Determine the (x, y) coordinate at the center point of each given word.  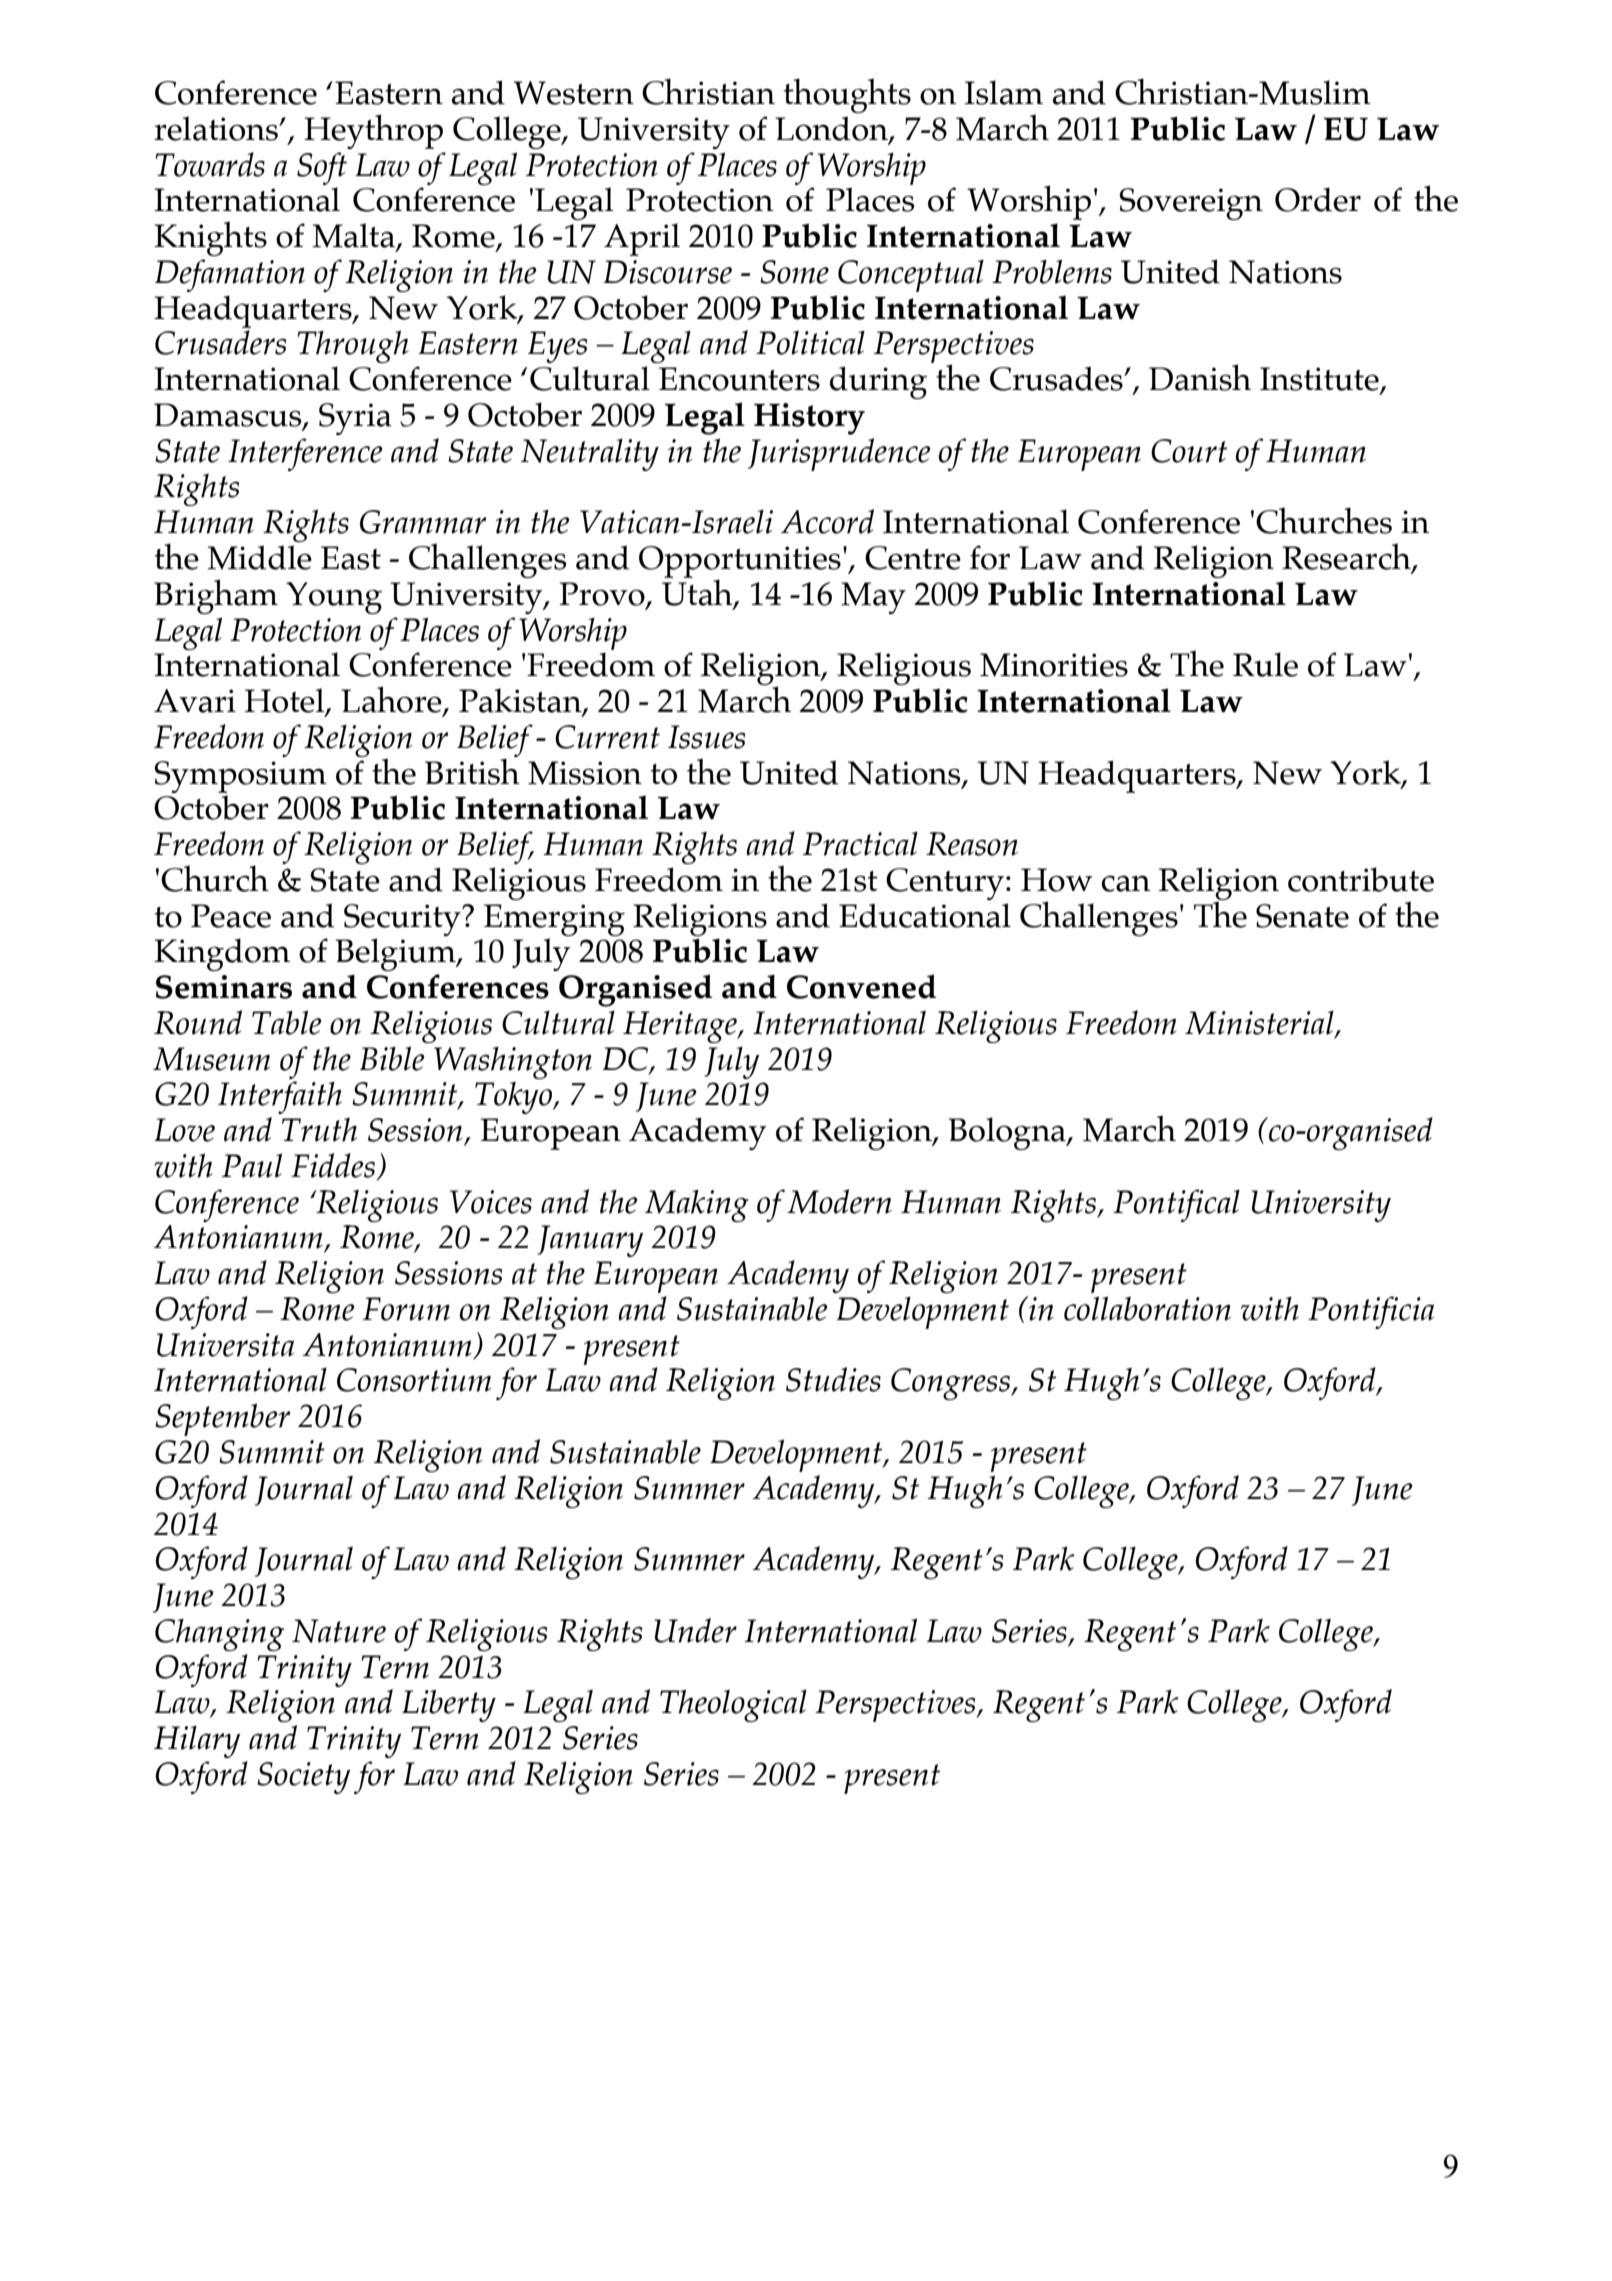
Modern (839, 1201)
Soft (322, 168)
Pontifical (1176, 1205)
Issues (706, 737)
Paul (252, 1165)
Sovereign (1191, 204)
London (832, 129)
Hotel (286, 701)
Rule (1265, 664)
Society (303, 1778)
